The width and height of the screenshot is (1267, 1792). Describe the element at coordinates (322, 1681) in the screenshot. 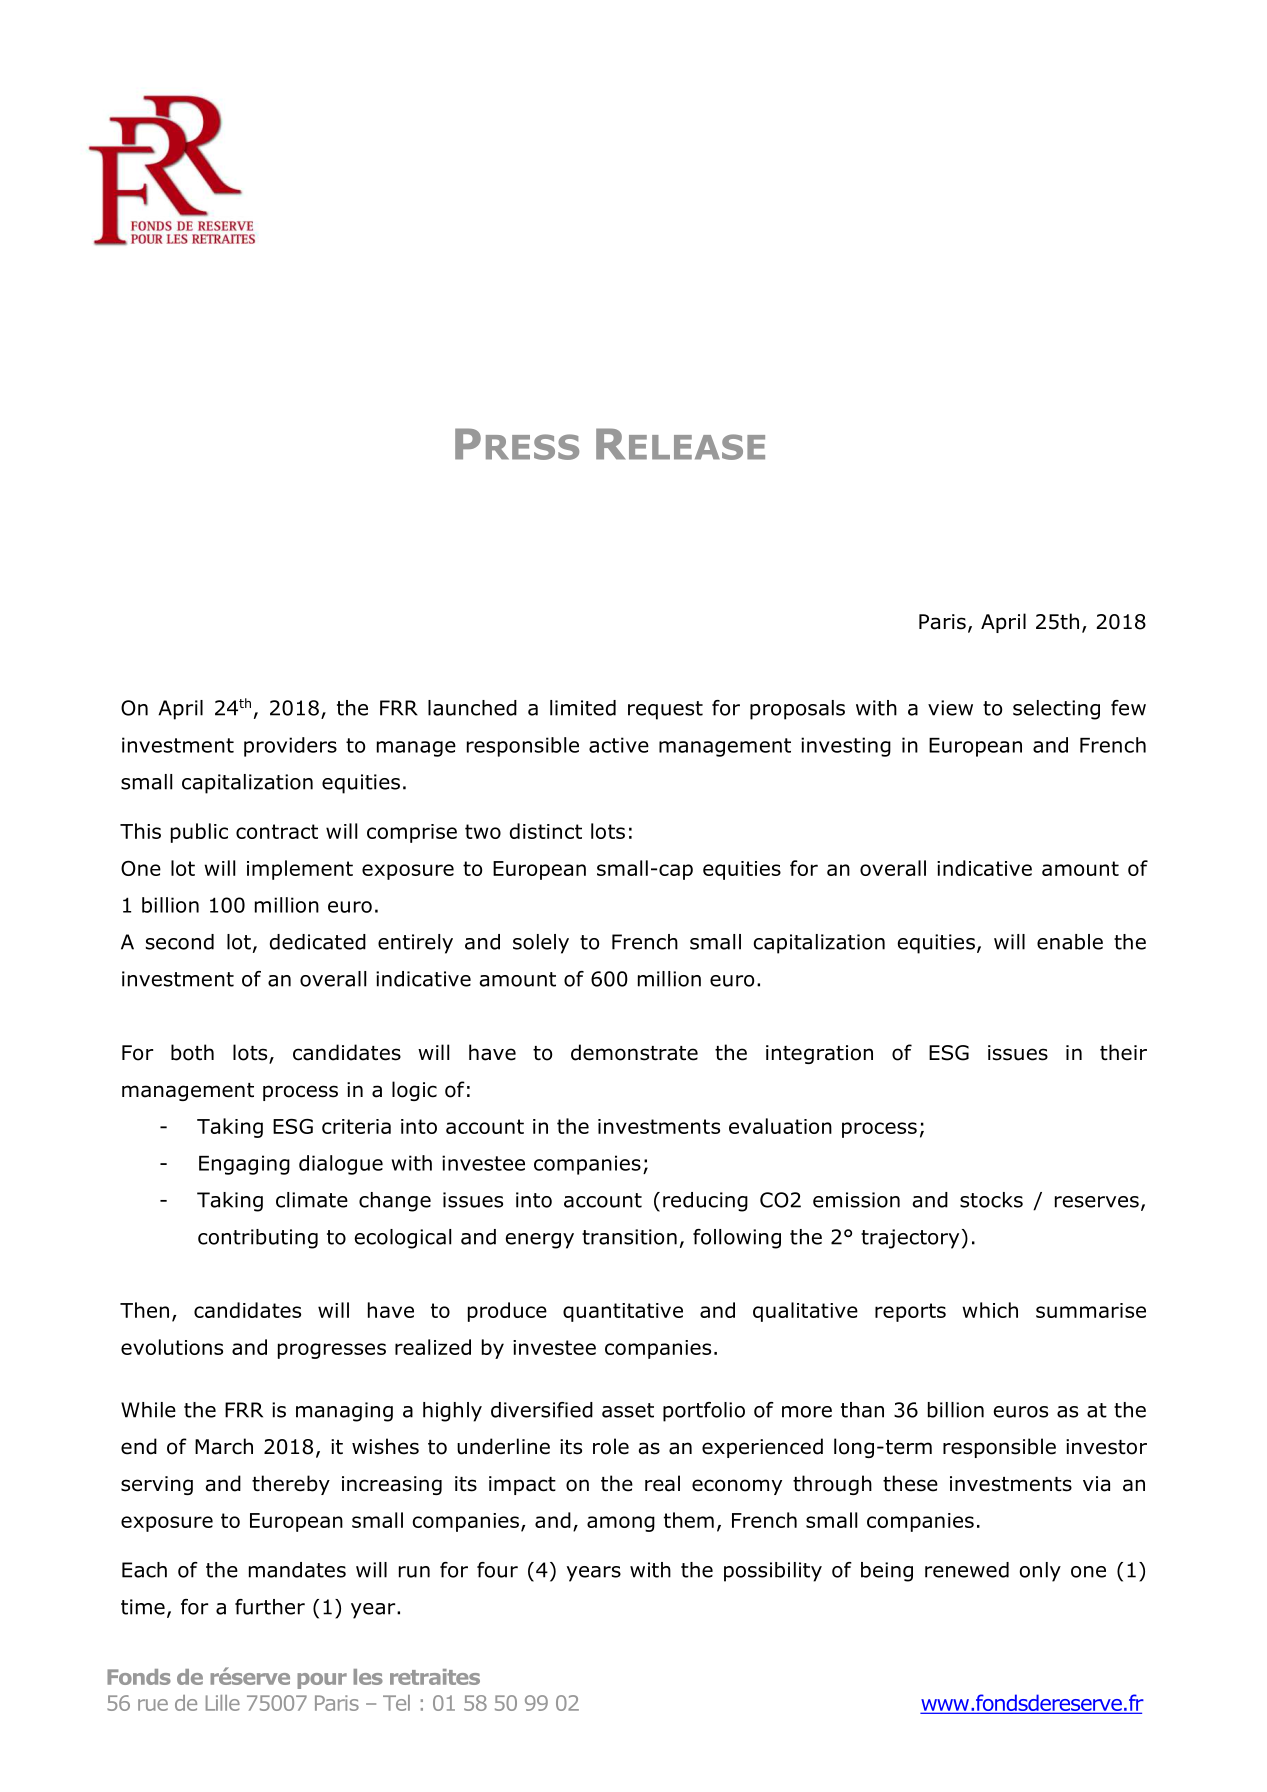

I see `pour` at that location.
